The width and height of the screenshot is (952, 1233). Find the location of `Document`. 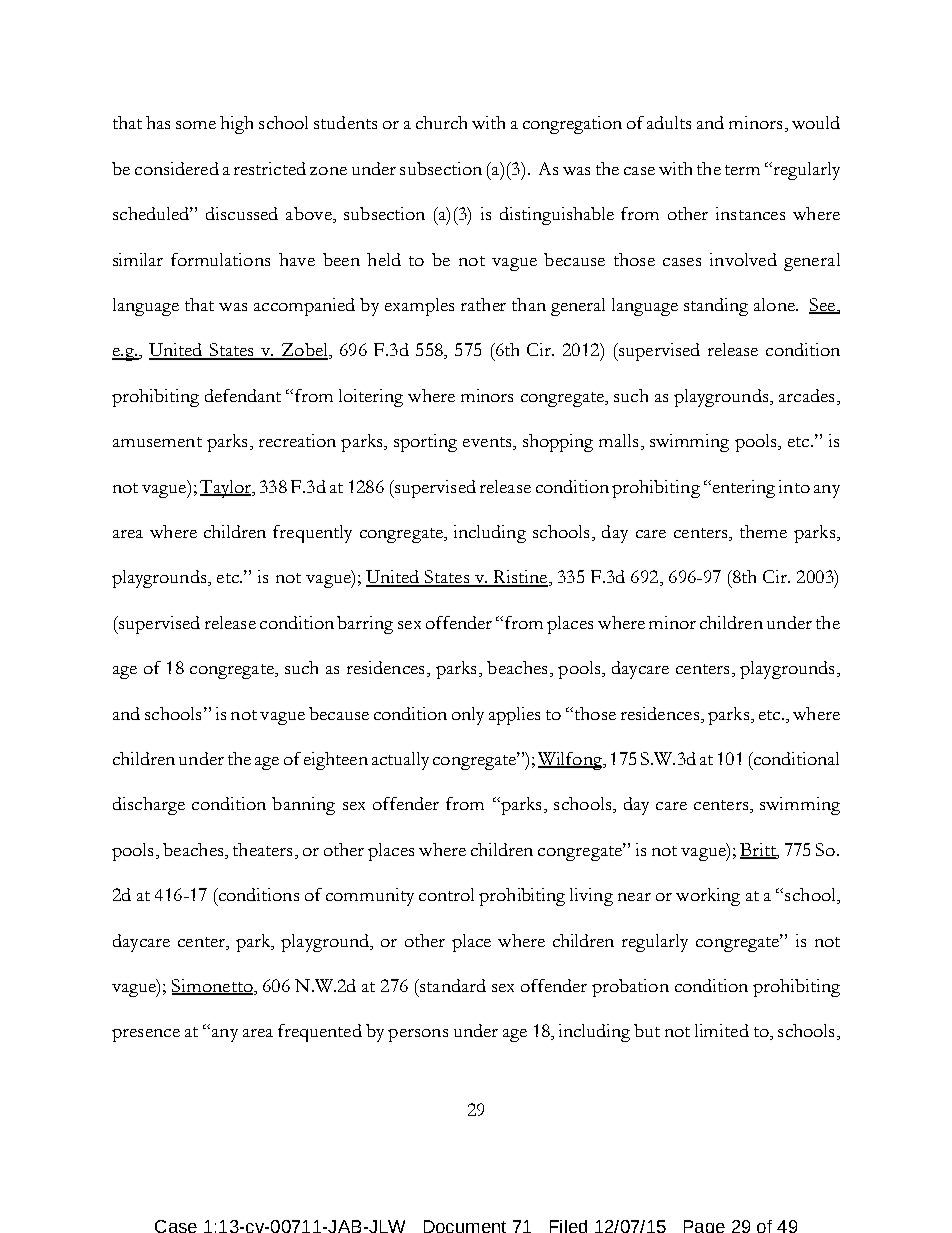

Document is located at coordinates (465, 1226).
